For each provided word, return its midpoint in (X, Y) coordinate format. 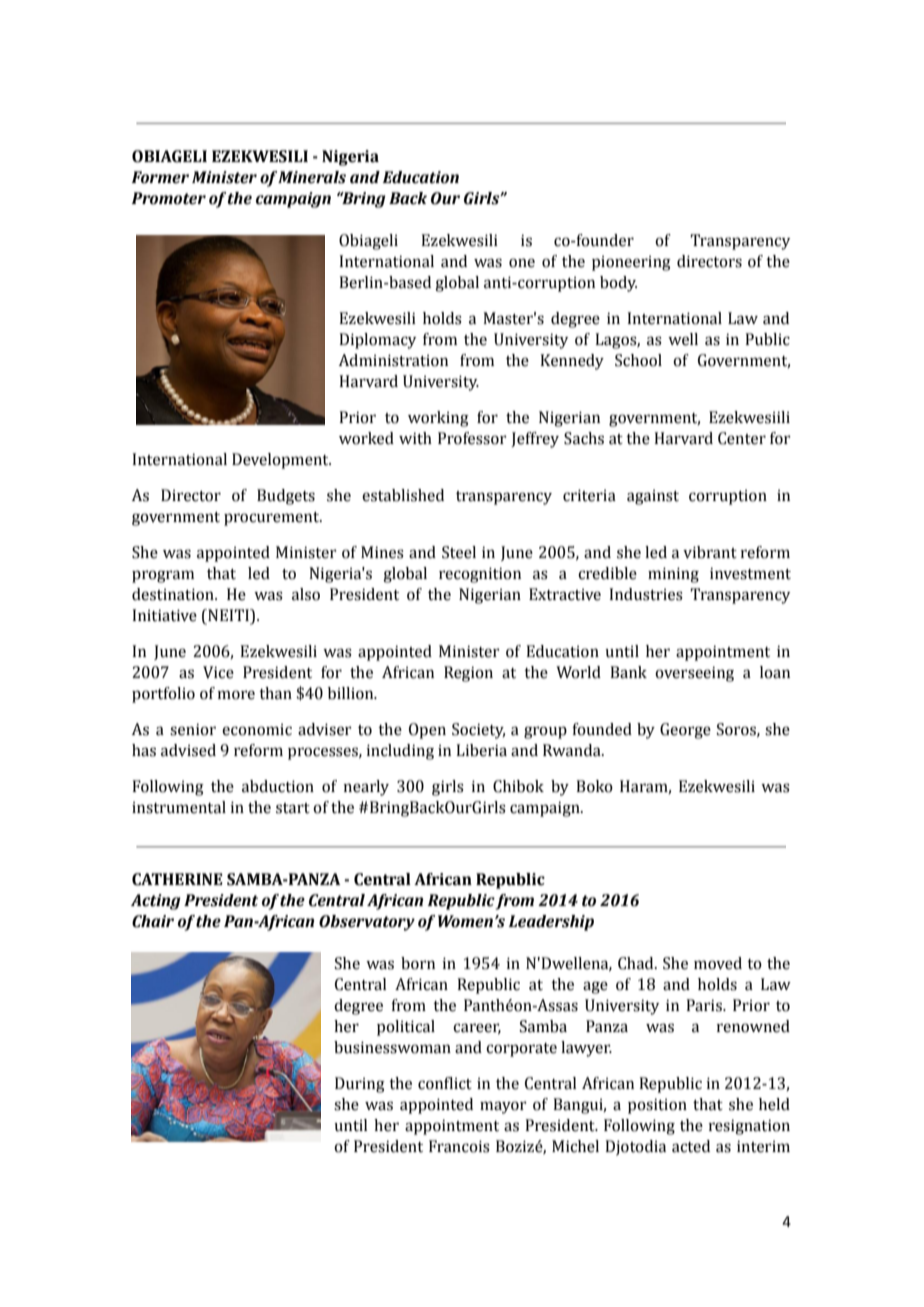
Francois (459, 1146)
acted (691, 1146)
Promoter (168, 198)
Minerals (312, 177)
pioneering (631, 263)
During (360, 1085)
